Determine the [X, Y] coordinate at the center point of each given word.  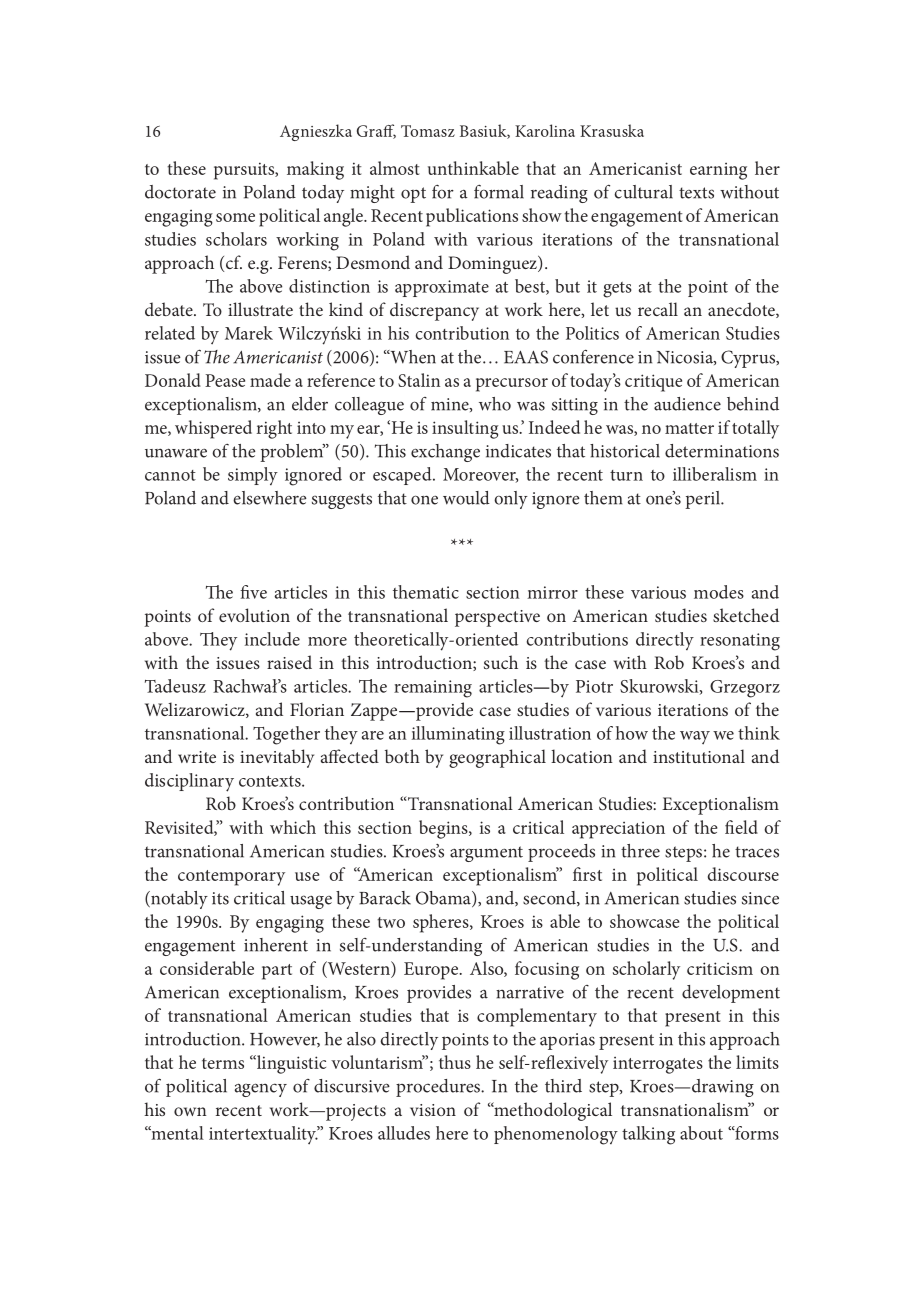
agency [261, 1090]
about [701, 1133]
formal [499, 192]
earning [718, 171]
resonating [740, 642]
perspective [497, 618]
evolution [254, 615]
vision [433, 1110]
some [235, 217]
